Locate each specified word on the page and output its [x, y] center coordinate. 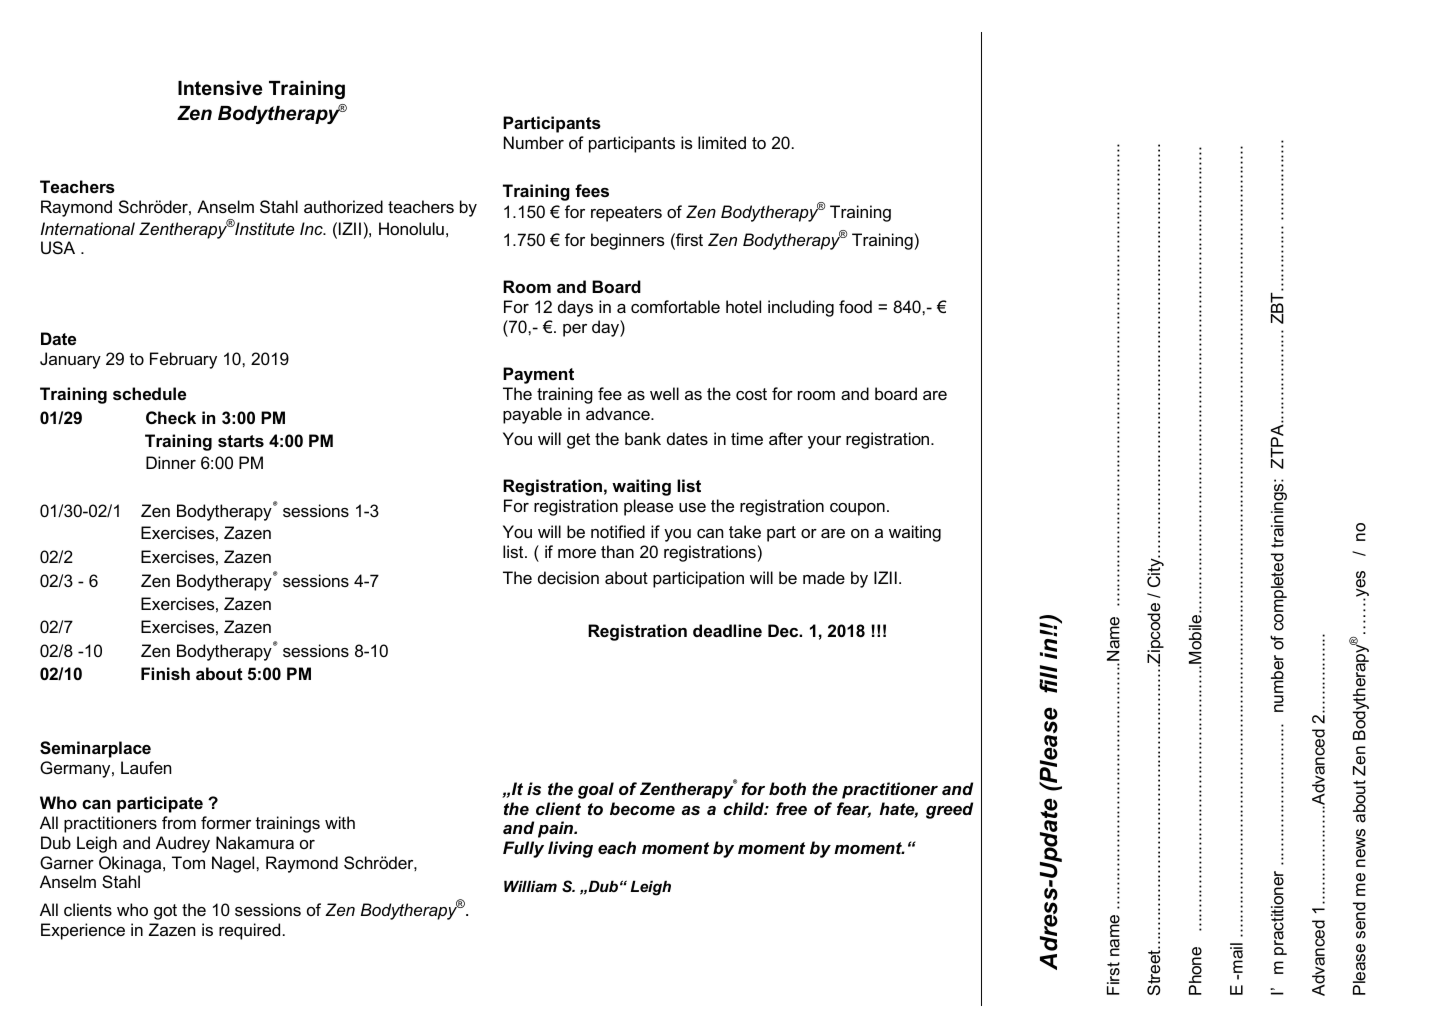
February [183, 360]
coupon [857, 509]
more [577, 553]
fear [854, 810]
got [165, 912]
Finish [165, 673]
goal [596, 790]
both [787, 788]
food [855, 306]
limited [722, 142]
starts [241, 441]
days [575, 308]
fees [592, 190]
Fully [523, 849]
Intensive [220, 88]
